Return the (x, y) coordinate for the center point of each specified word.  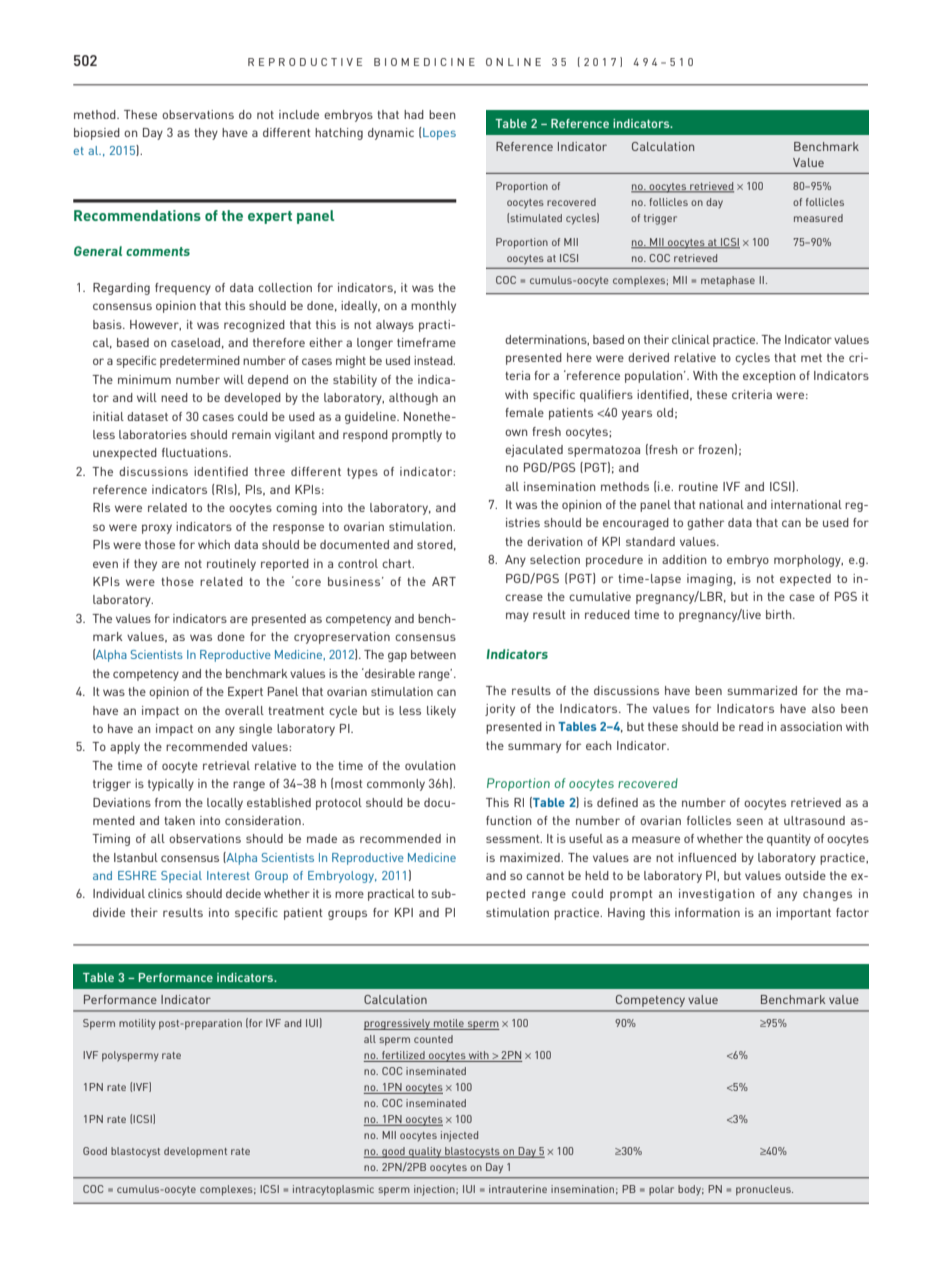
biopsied (97, 134)
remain (251, 434)
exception (769, 377)
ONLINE (513, 62)
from (168, 802)
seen (749, 821)
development (195, 1152)
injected (459, 1136)
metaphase (728, 281)
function (508, 820)
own (516, 432)
